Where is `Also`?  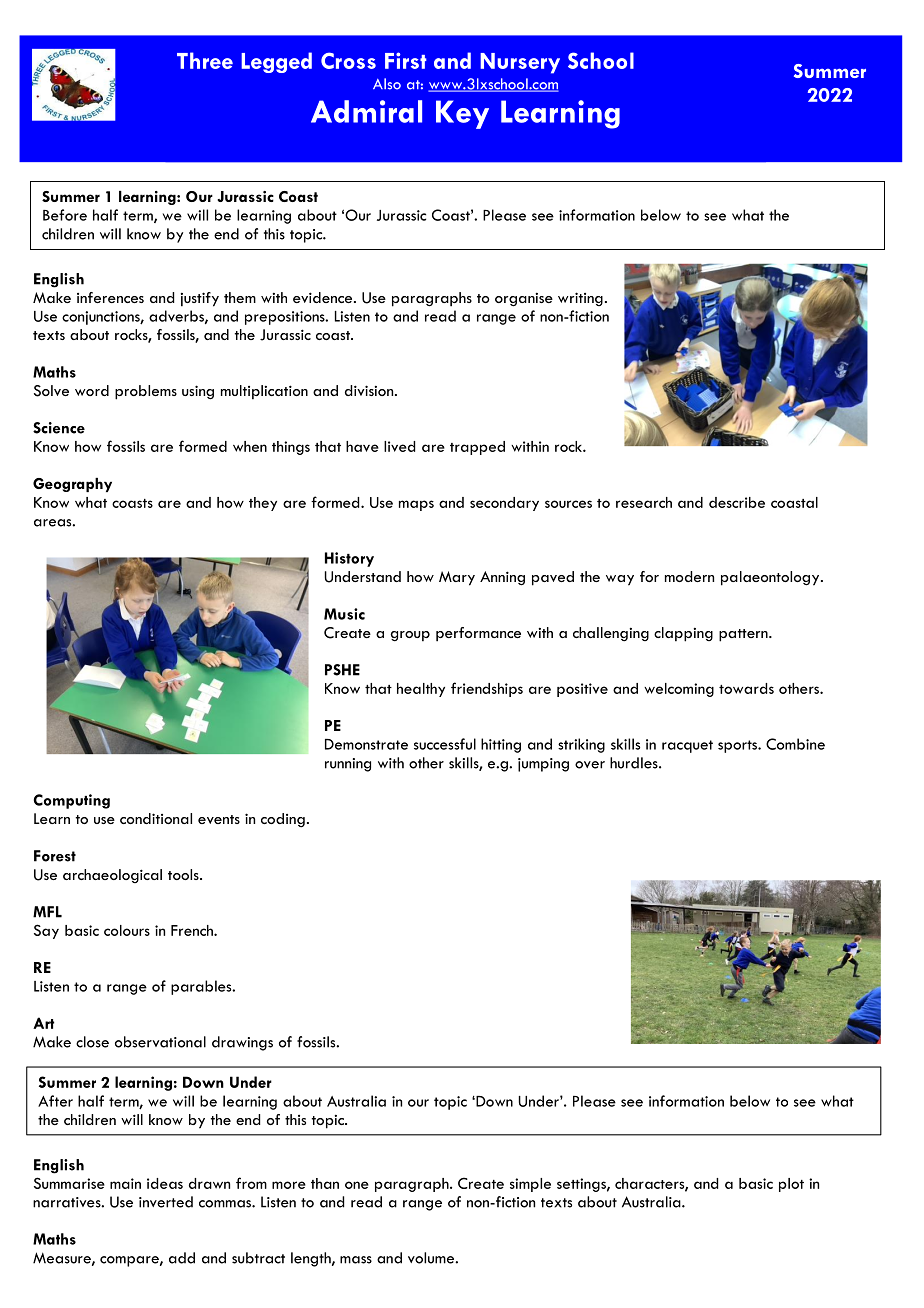
Also is located at coordinates (387, 84).
